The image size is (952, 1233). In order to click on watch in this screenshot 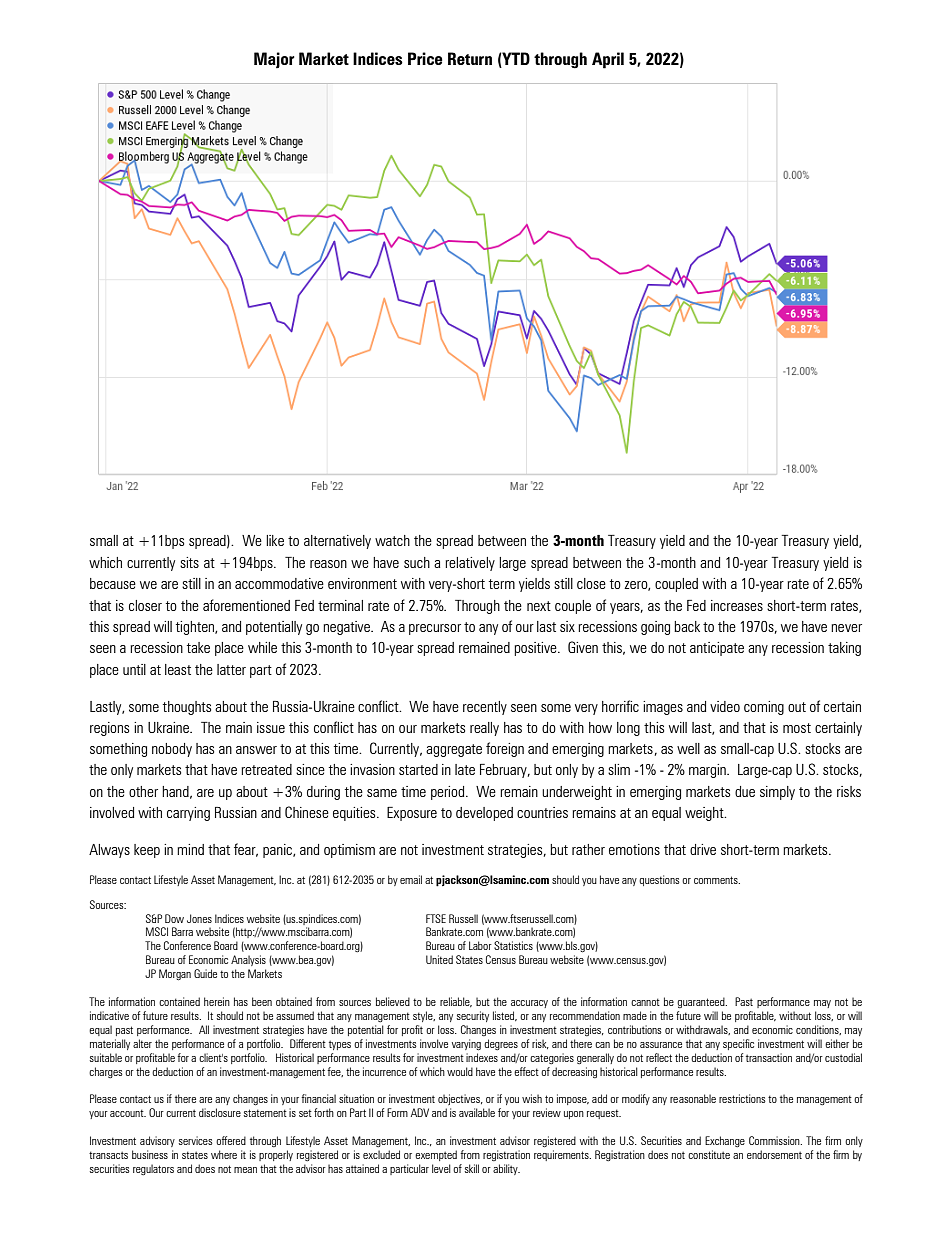, I will do `click(392, 540)`.
